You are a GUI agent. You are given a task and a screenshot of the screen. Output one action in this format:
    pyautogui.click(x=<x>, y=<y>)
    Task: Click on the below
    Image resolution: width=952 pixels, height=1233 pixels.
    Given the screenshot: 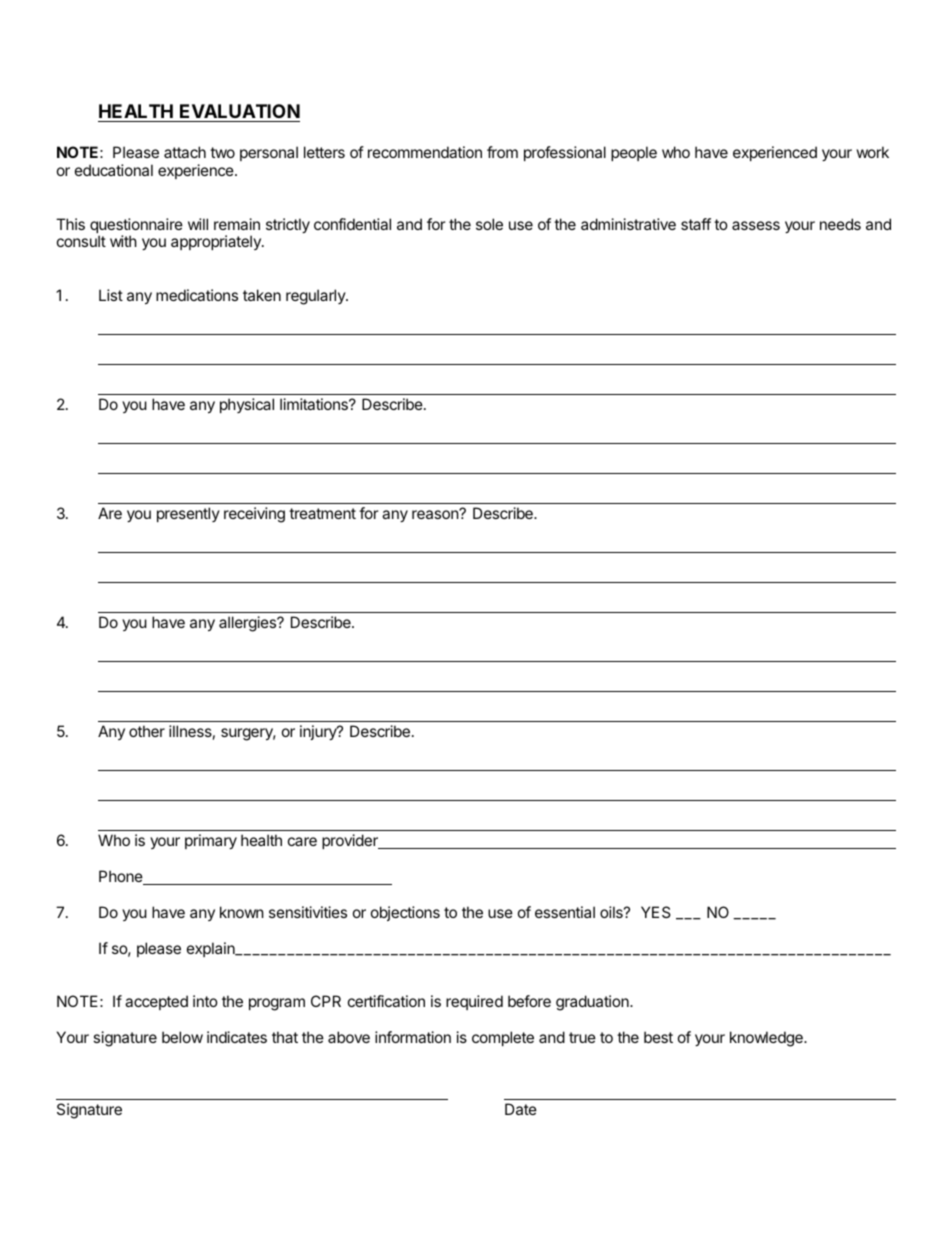 What is the action you would take?
    pyautogui.click(x=182, y=1037)
